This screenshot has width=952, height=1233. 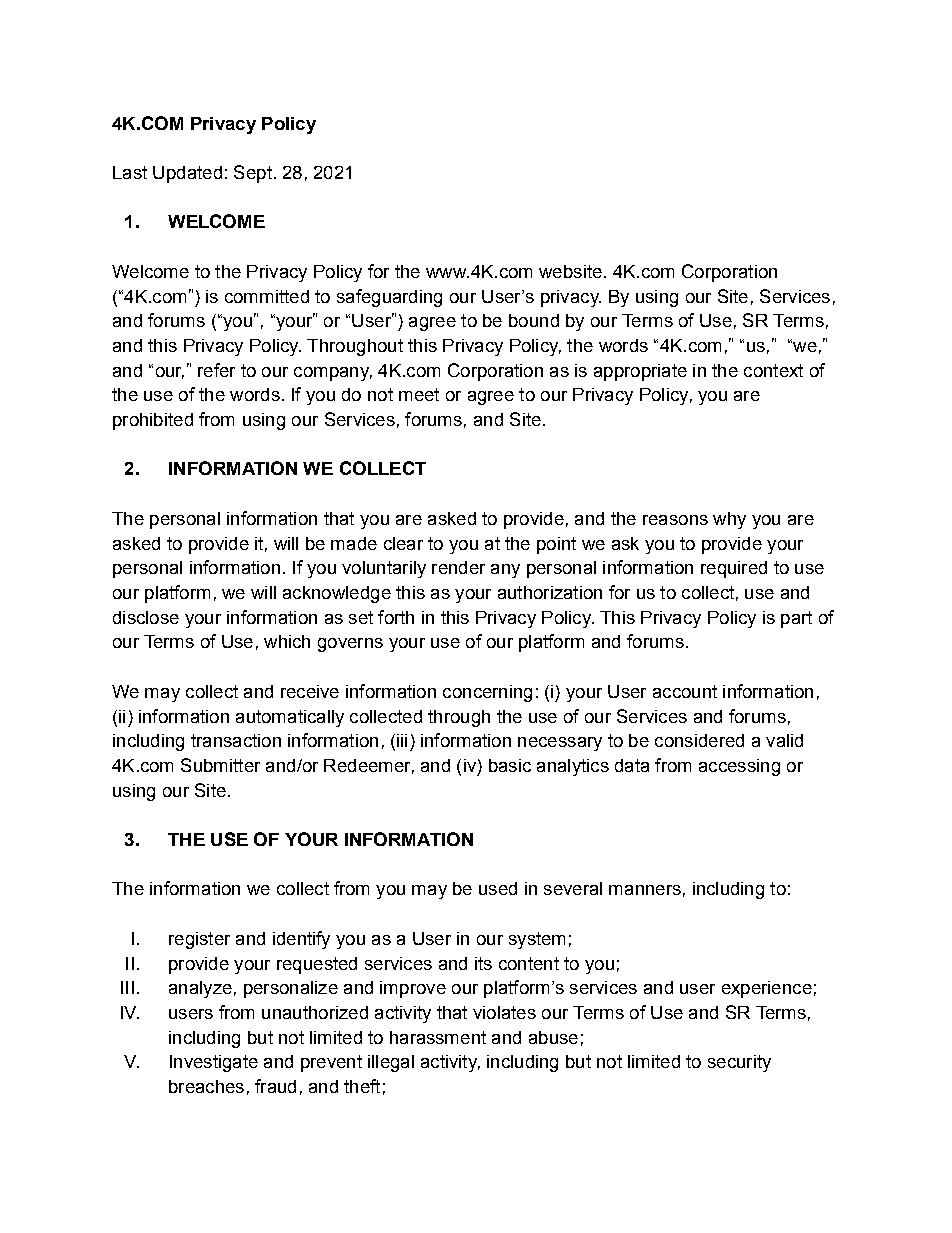 I want to click on part, so click(x=796, y=619).
